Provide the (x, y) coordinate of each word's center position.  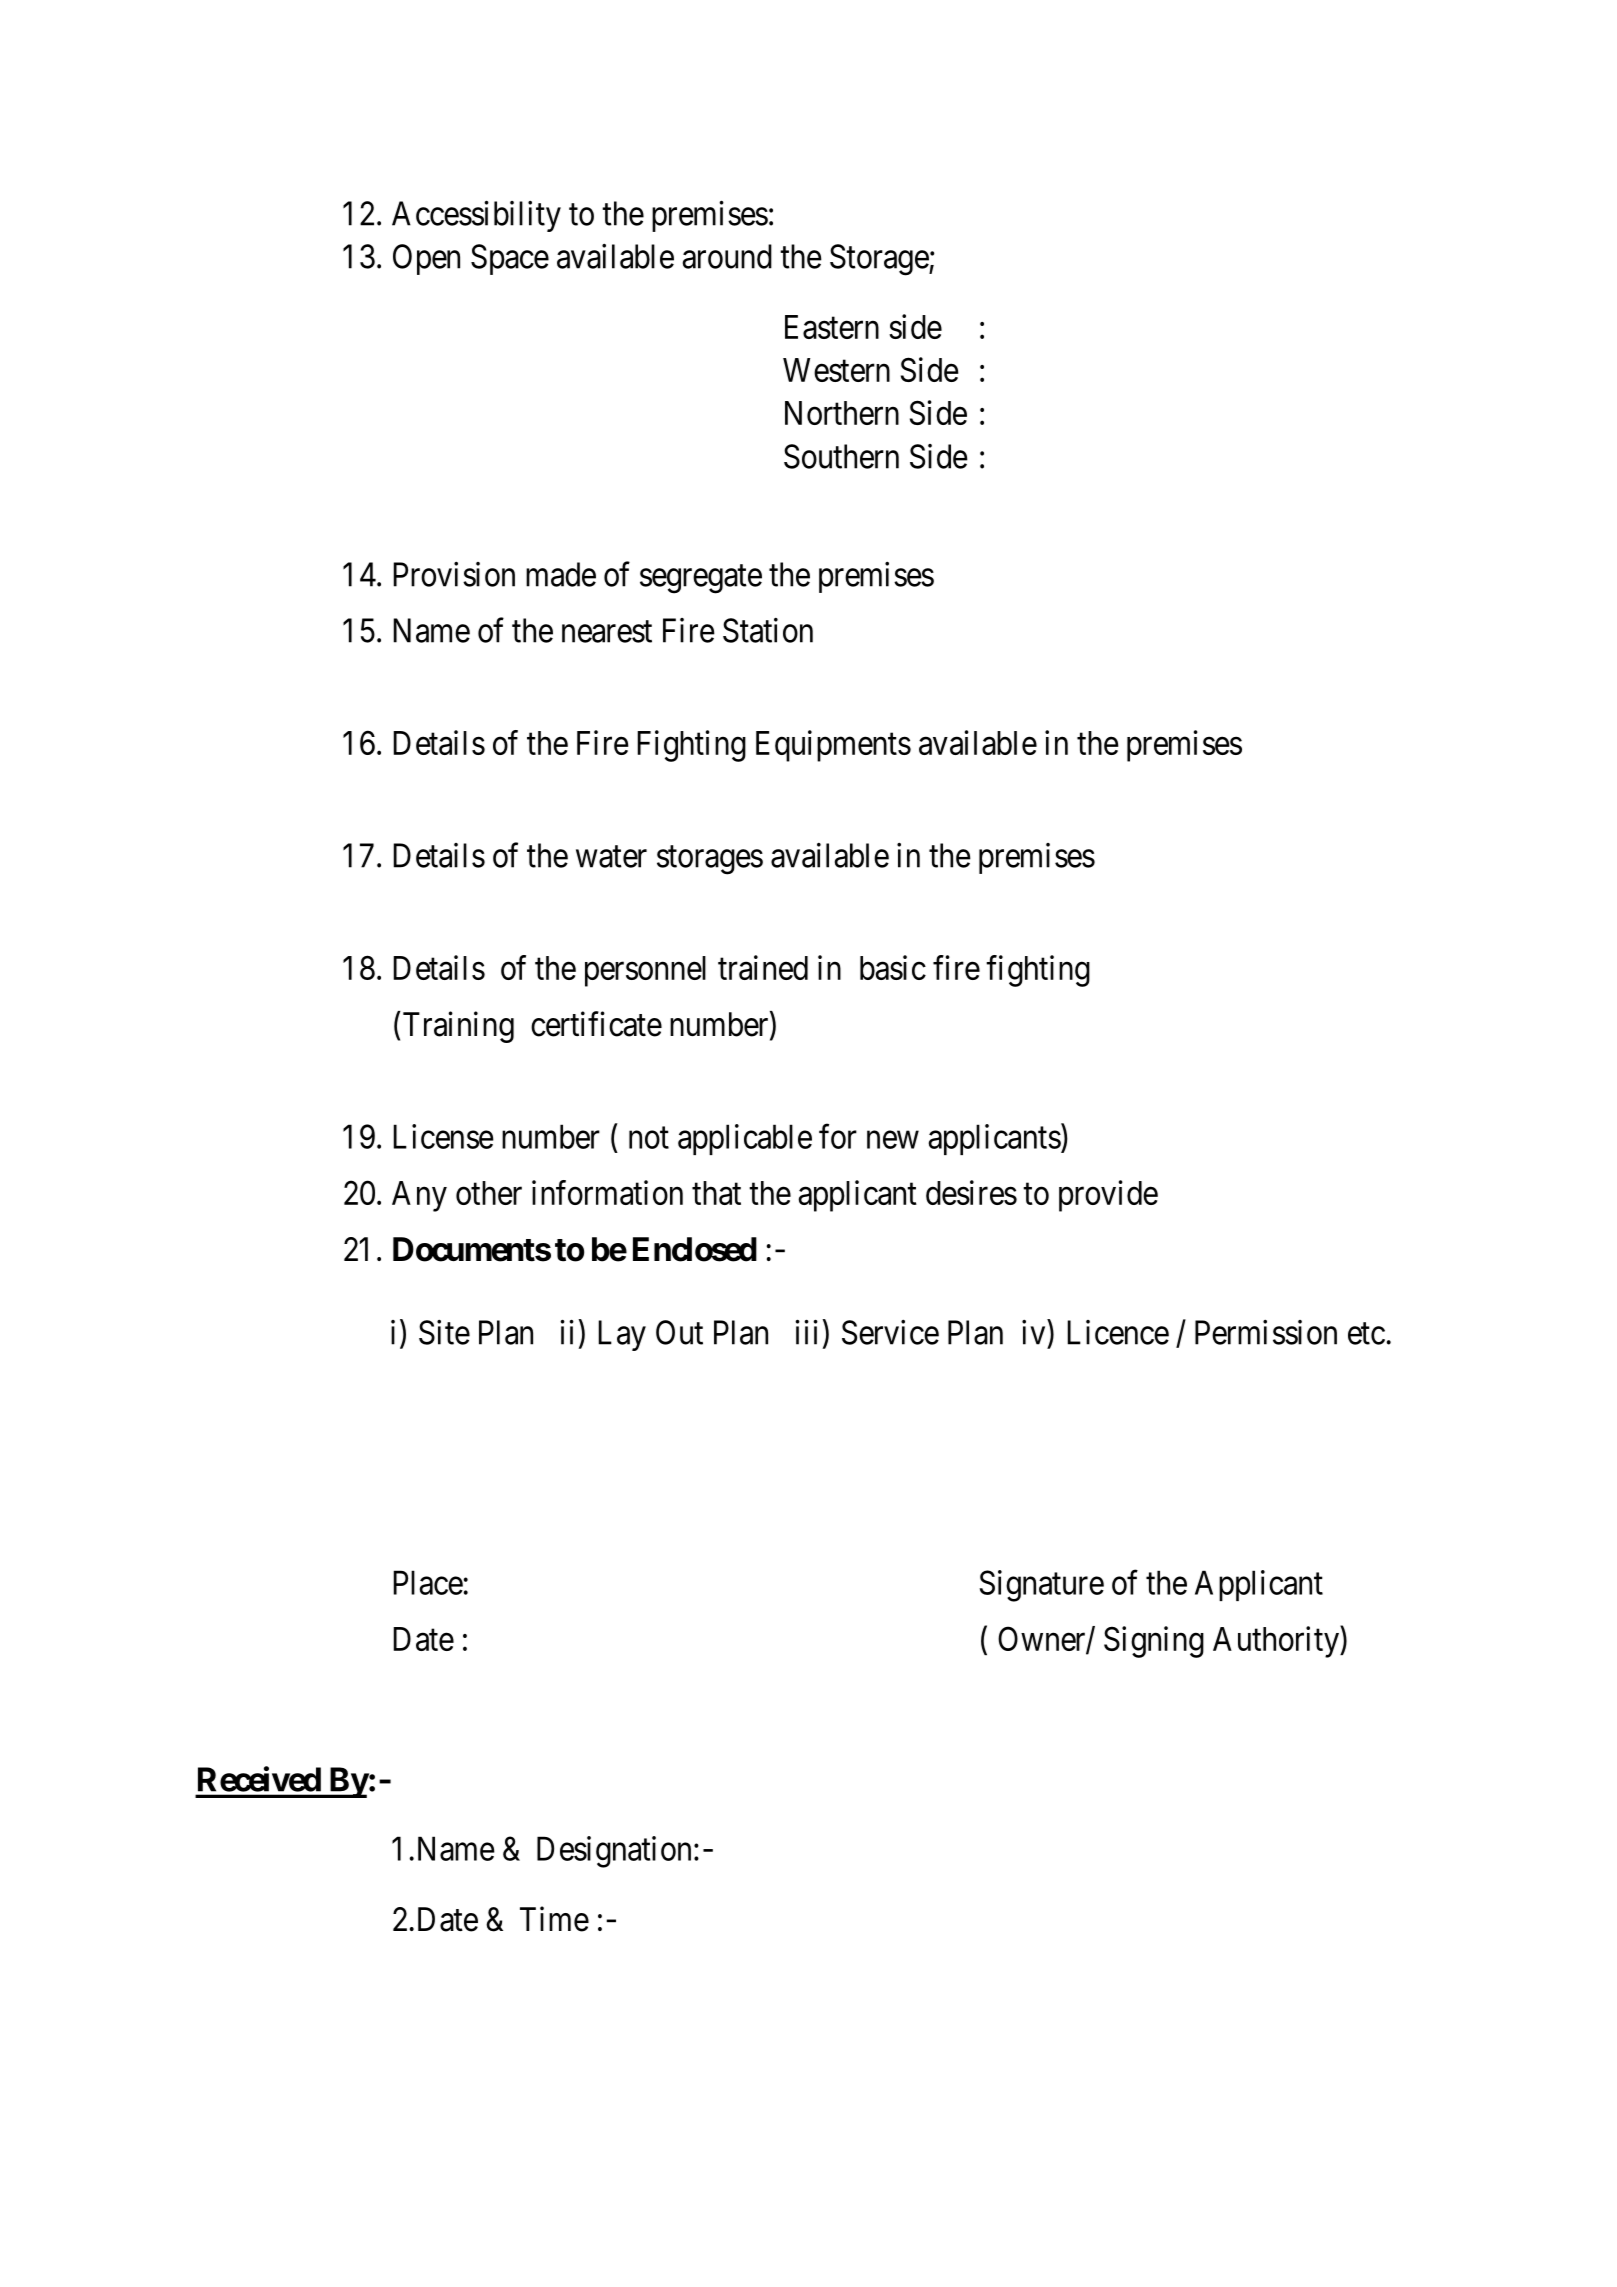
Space (510, 259)
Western (836, 370)
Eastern (832, 327)
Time (554, 1919)
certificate (596, 1024)
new (893, 1140)
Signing (1154, 1642)
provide (1108, 1196)
